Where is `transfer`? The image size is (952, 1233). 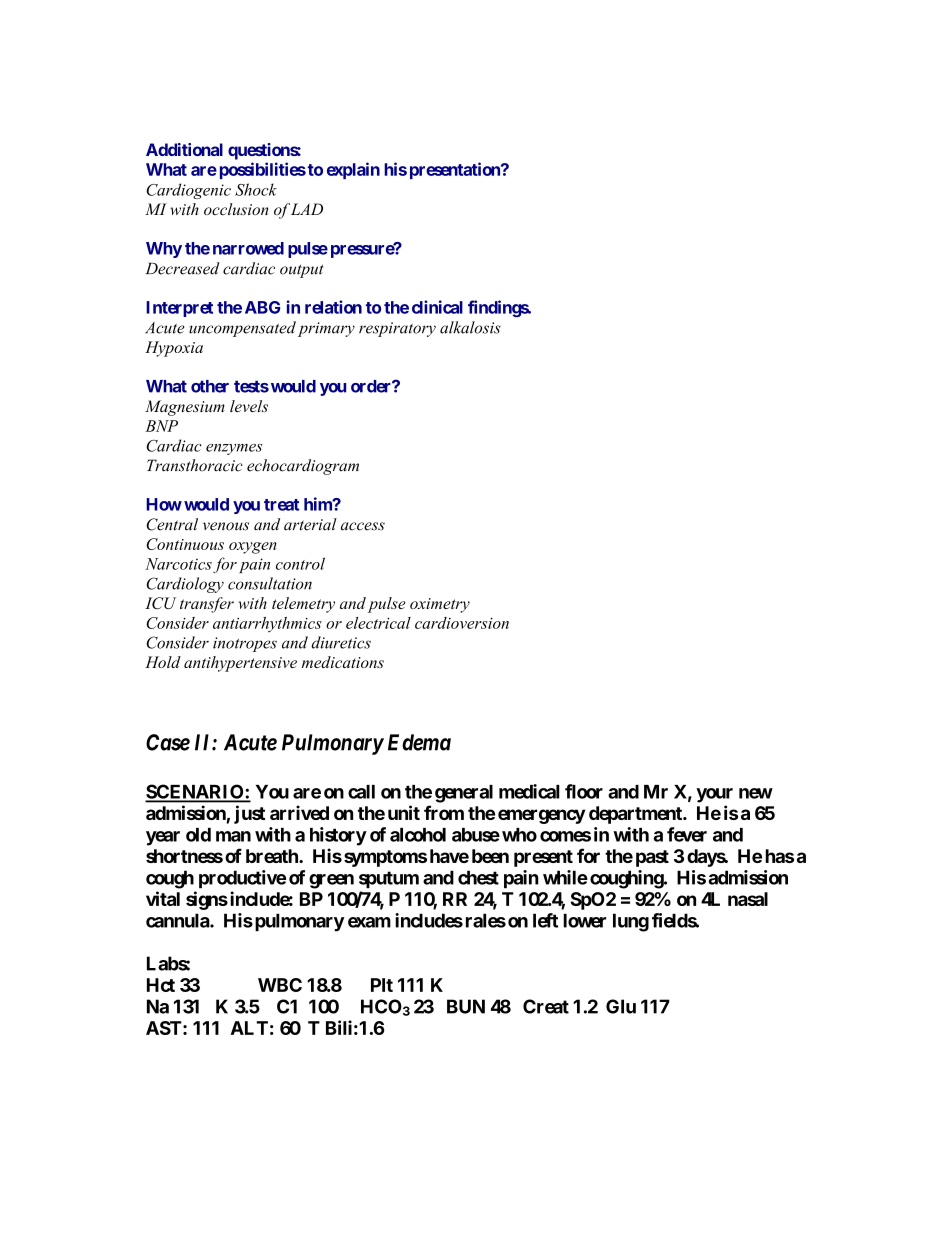
transfer is located at coordinates (207, 605).
